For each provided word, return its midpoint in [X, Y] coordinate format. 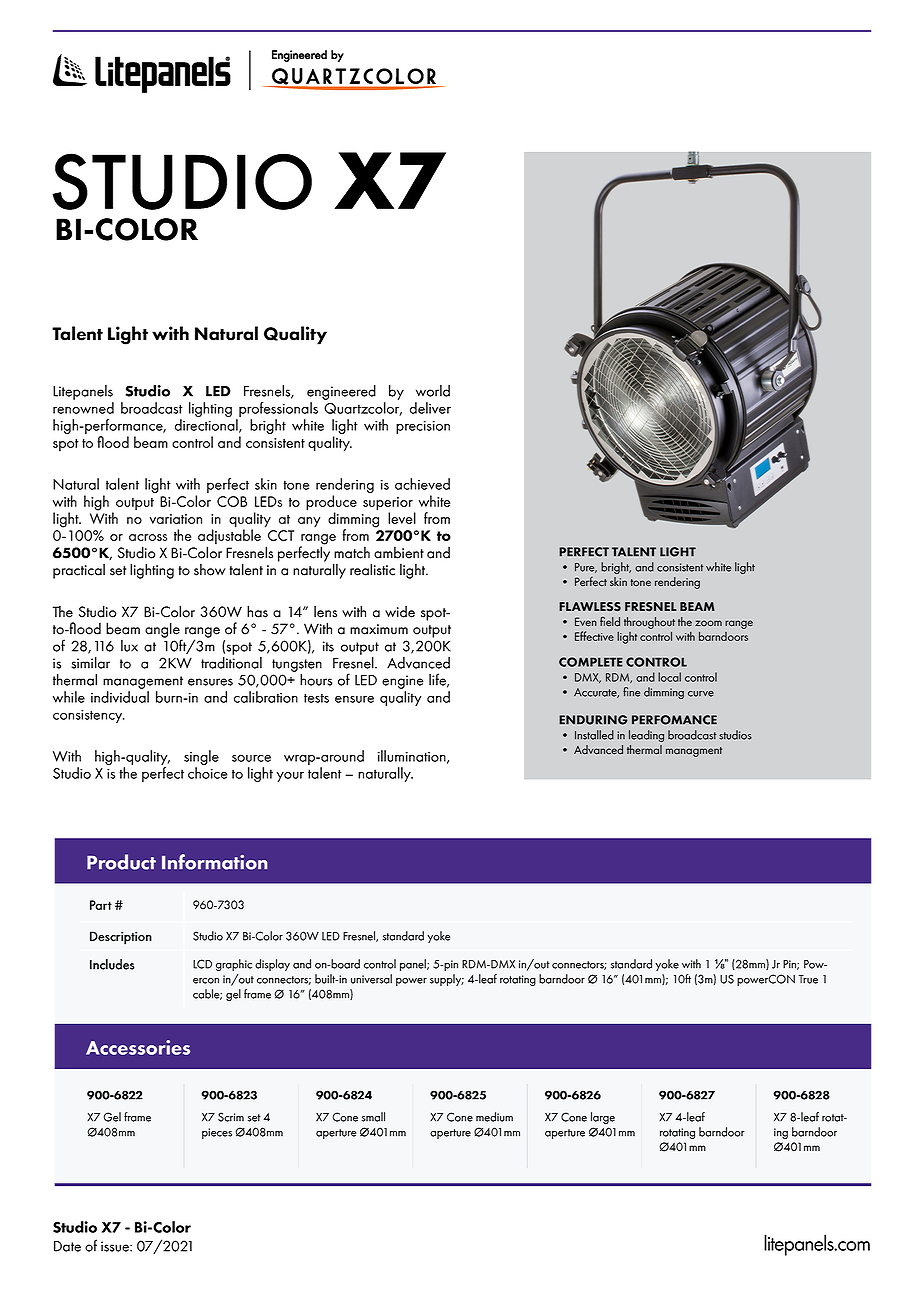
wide [400, 611]
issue [116, 1246]
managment [694, 752]
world [433, 391]
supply [447, 980]
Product [121, 862]
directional [207, 426]
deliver [430, 408]
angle [163, 631]
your [290, 777]
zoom [708, 623]
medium [494, 1117]
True [808, 979]
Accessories [138, 1047]
